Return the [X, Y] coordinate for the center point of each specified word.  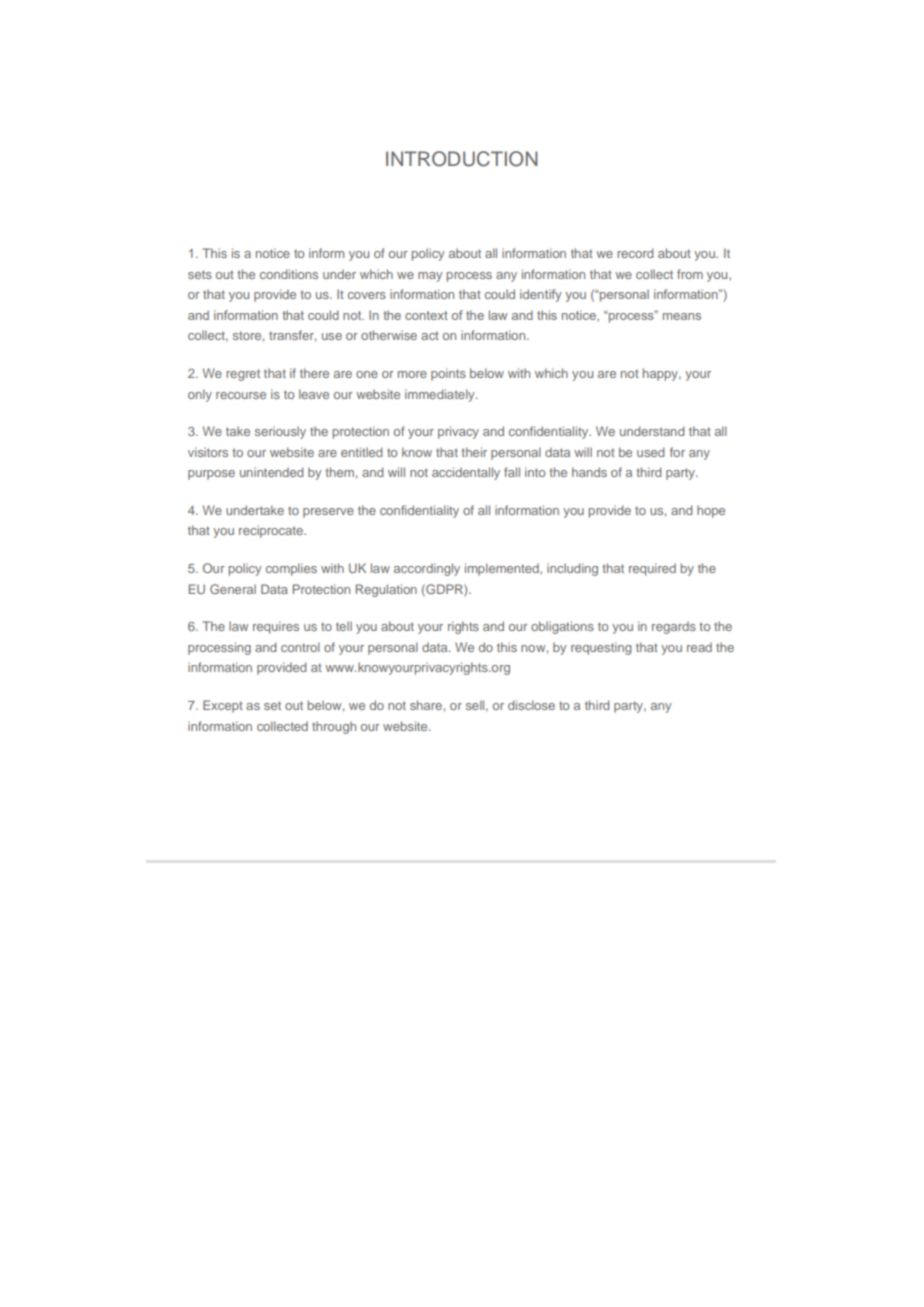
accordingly [427, 569]
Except [223, 706]
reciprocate [272, 531]
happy [662, 374]
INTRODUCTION [462, 159]
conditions [289, 274]
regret [243, 375]
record [635, 253]
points [448, 374]
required [652, 569]
